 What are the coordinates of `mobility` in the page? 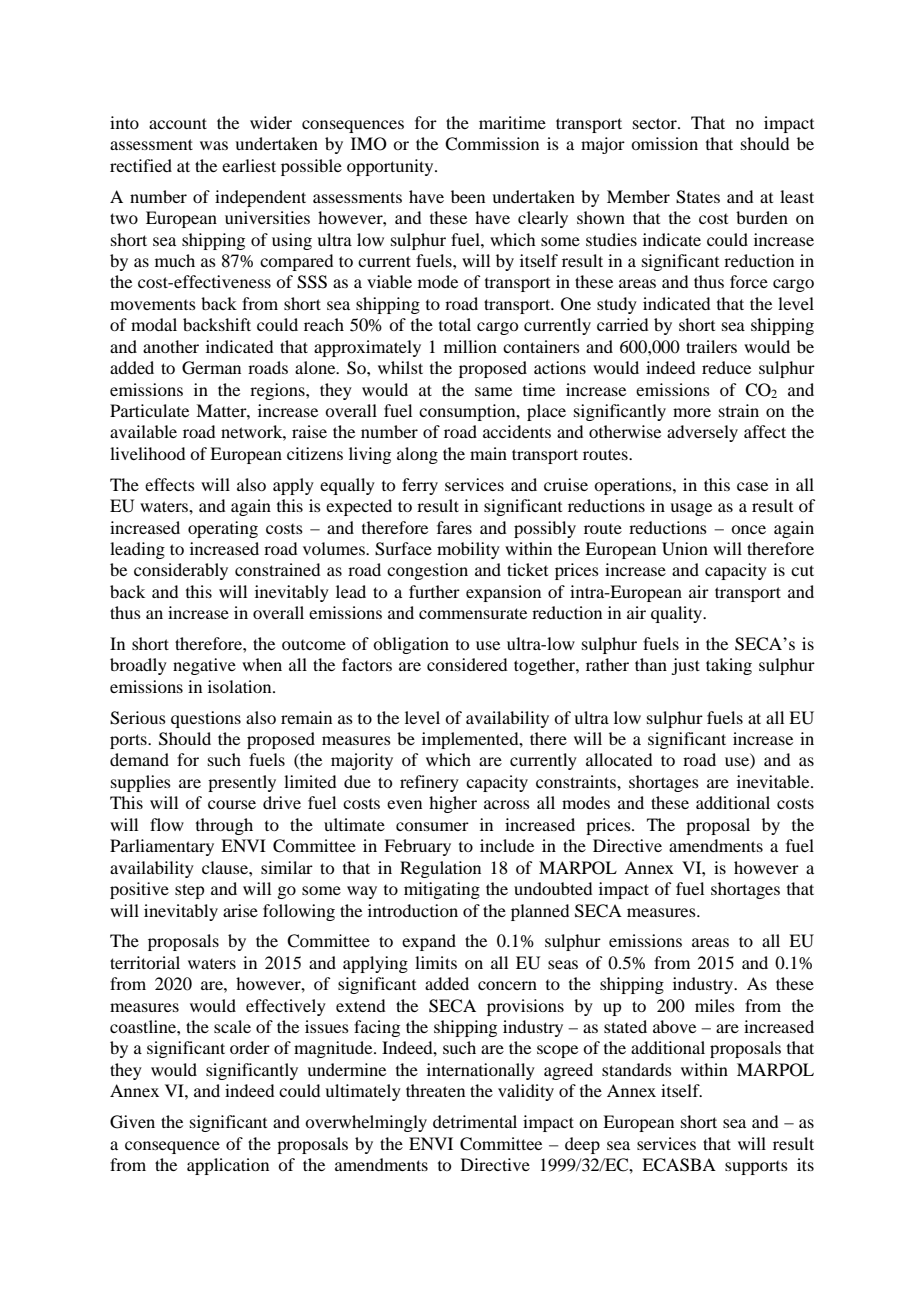 It's located at (468, 550).
